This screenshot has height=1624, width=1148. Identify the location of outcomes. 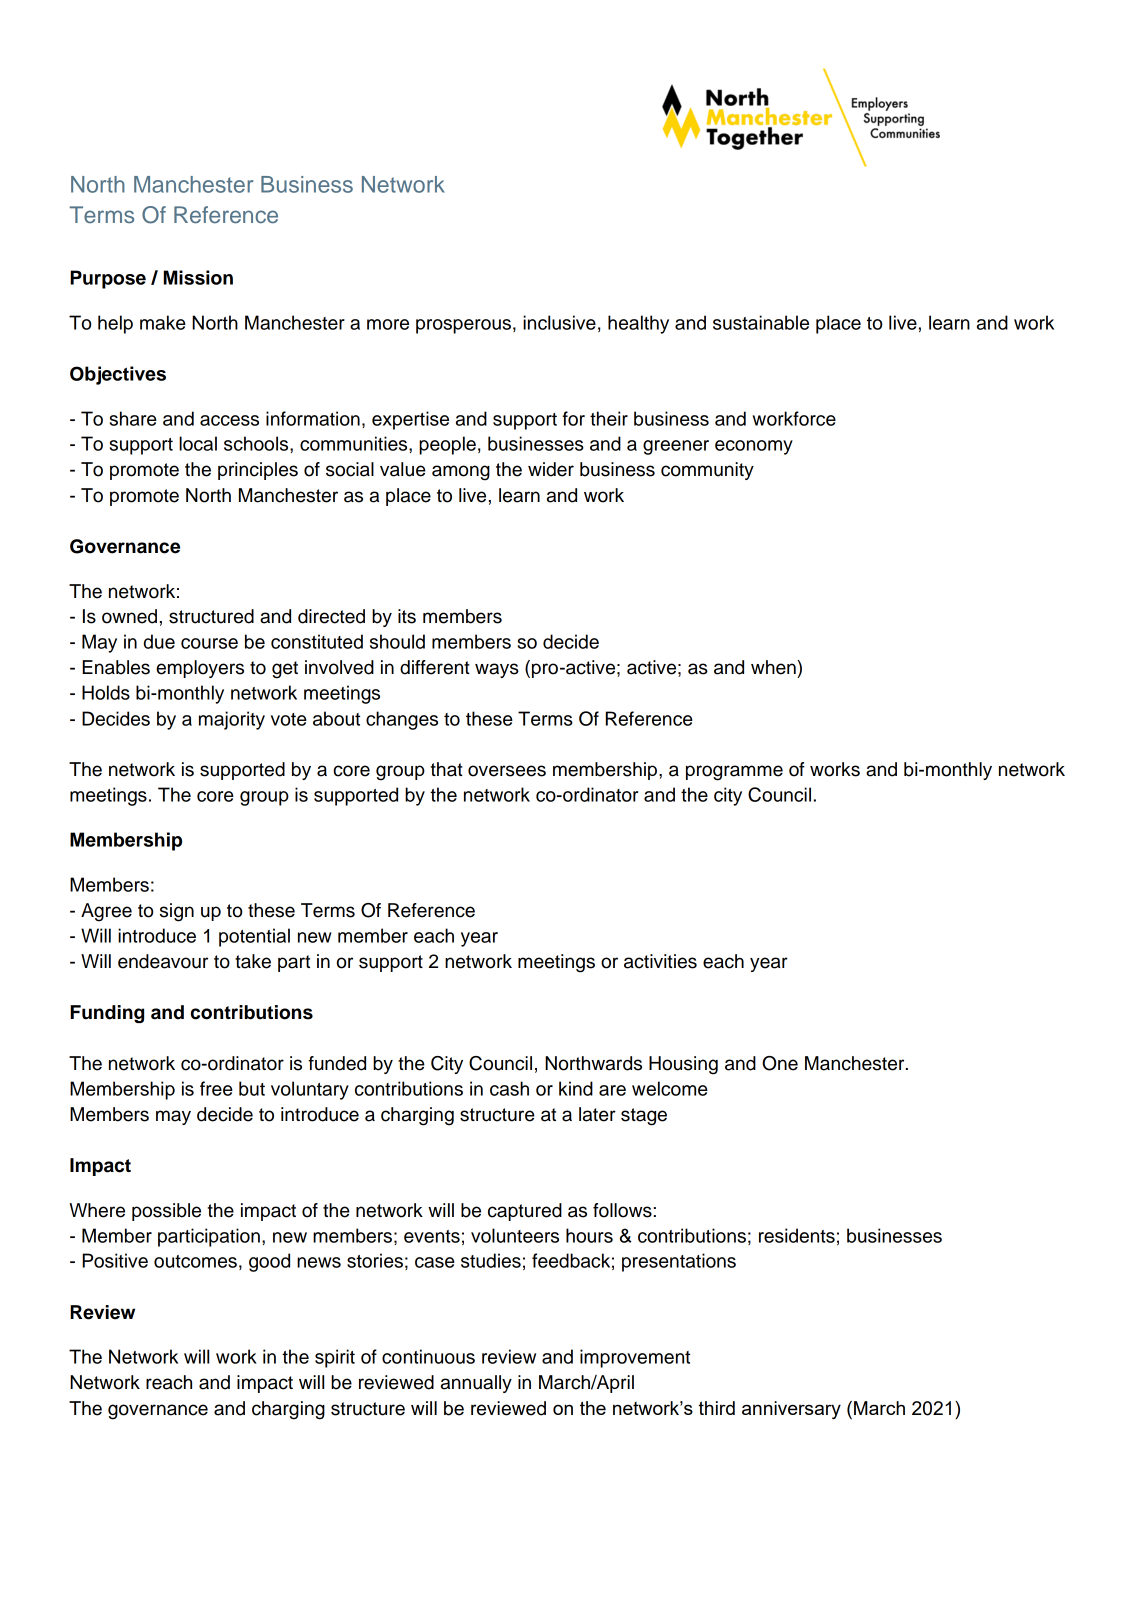
(195, 1261).
